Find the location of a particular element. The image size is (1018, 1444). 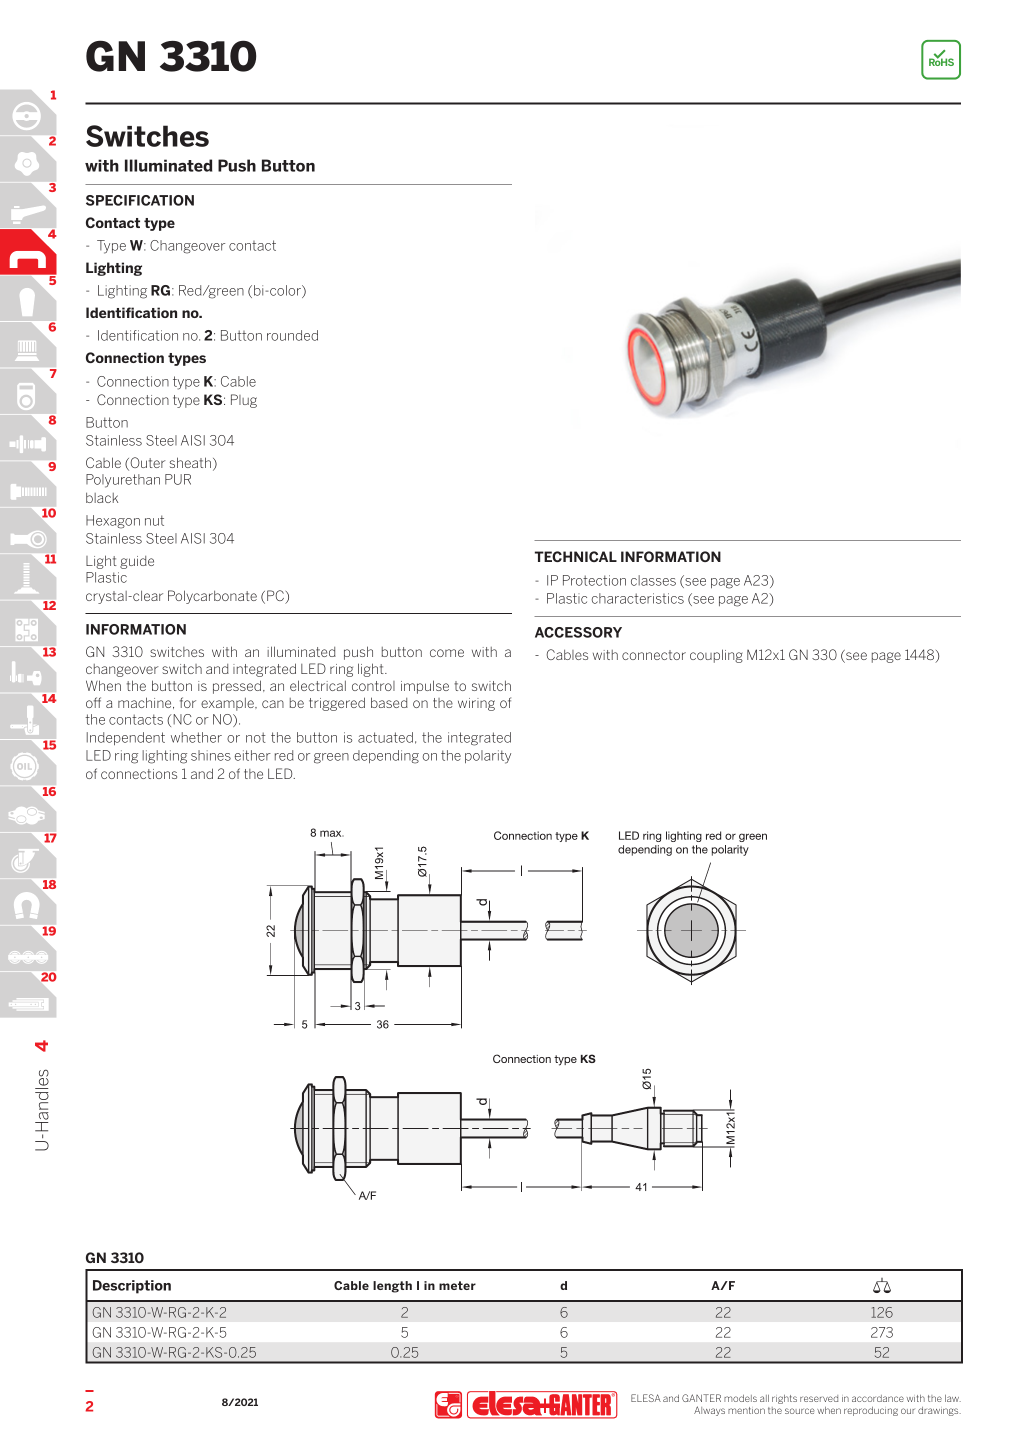

accordance is located at coordinates (878, 1398).
